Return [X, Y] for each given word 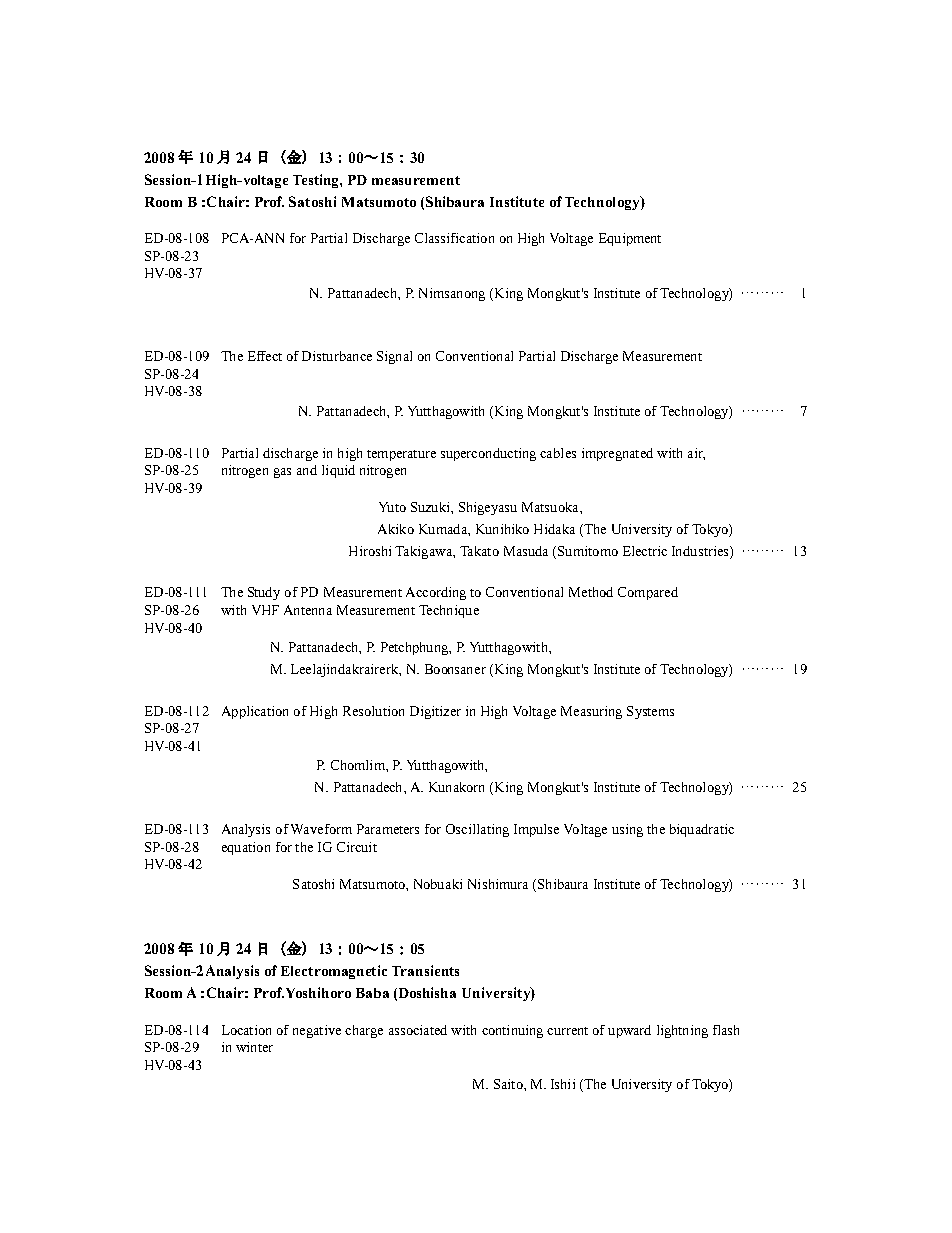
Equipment [630, 239]
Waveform [321, 829]
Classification [454, 238]
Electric [645, 551]
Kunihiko [502, 529]
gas [282, 473]
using [627, 830]
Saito [509, 1084]
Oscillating [477, 830]
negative [317, 1031]
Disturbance [337, 356]
